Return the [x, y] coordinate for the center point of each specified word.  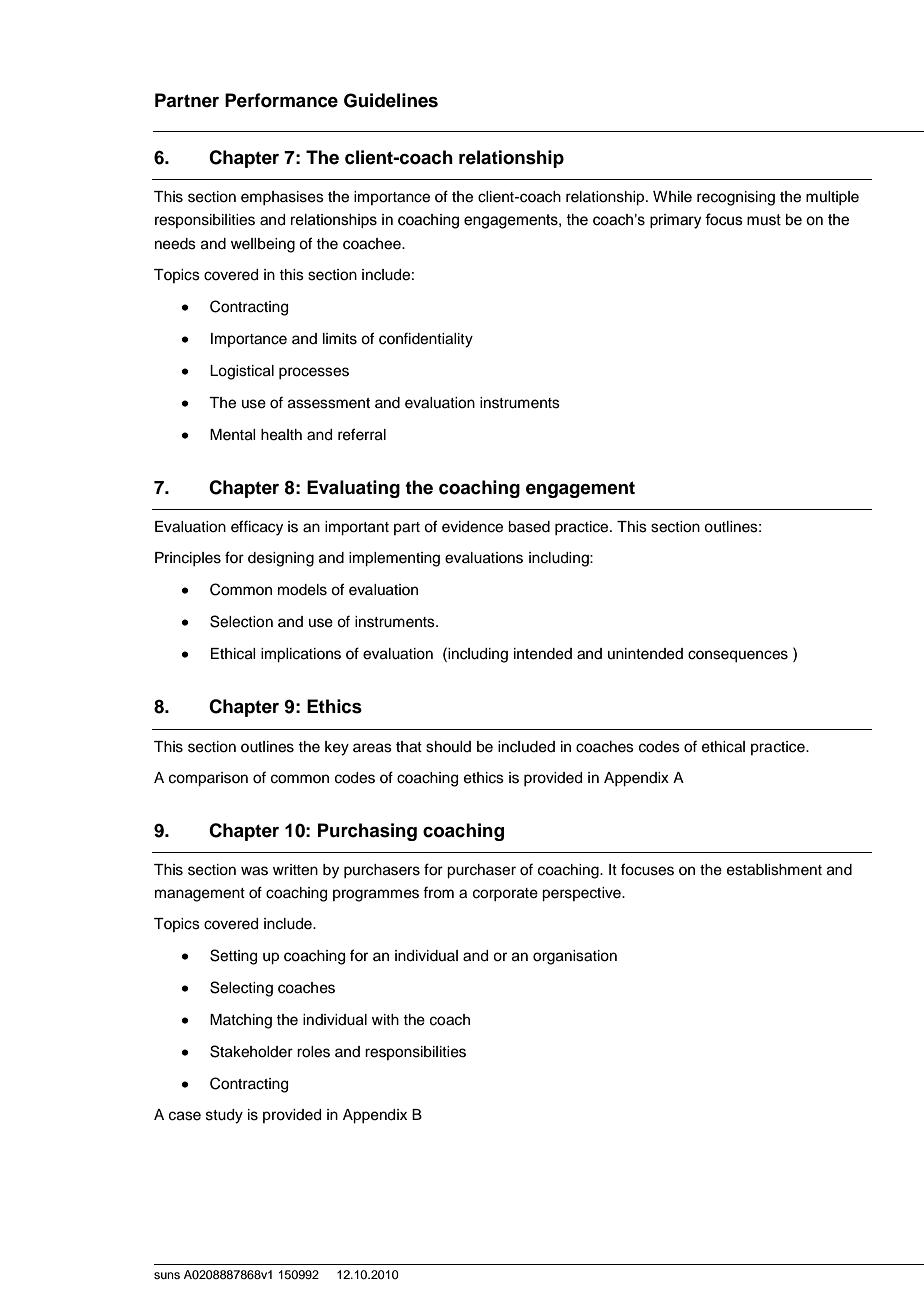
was [254, 871]
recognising [736, 198]
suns [167, 1275]
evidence [472, 527]
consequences [738, 656]
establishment [774, 870]
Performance [281, 100]
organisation [575, 957]
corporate [505, 894]
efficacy [257, 528]
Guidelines [391, 100]
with [385, 1019]
